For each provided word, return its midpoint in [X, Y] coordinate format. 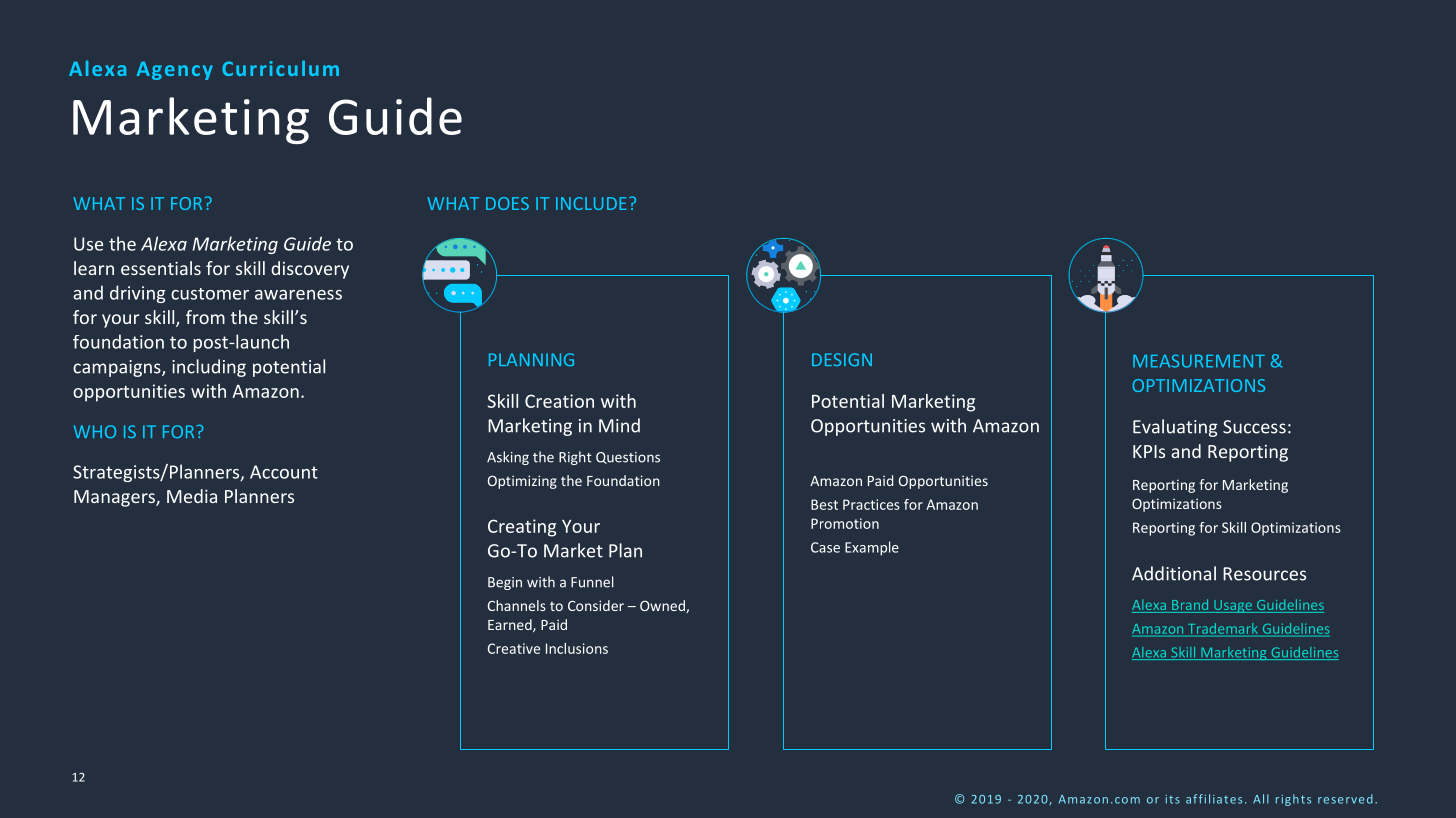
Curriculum [280, 68]
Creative [514, 648]
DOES [507, 203]
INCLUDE [591, 203]
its [1173, 799]
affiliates [1214, 799]
